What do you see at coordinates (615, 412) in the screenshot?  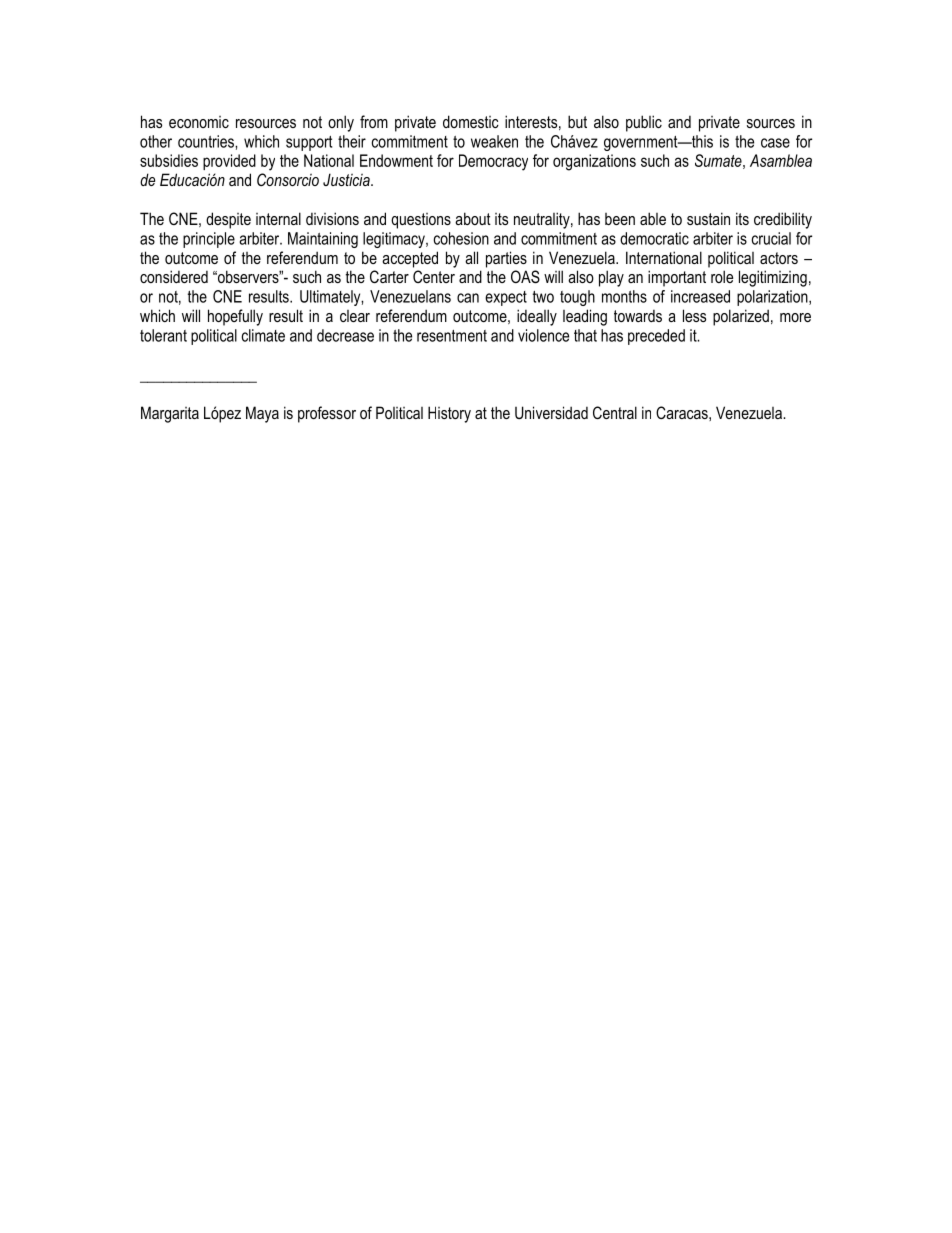 I see `Central` at bounding box center [615, 412].
